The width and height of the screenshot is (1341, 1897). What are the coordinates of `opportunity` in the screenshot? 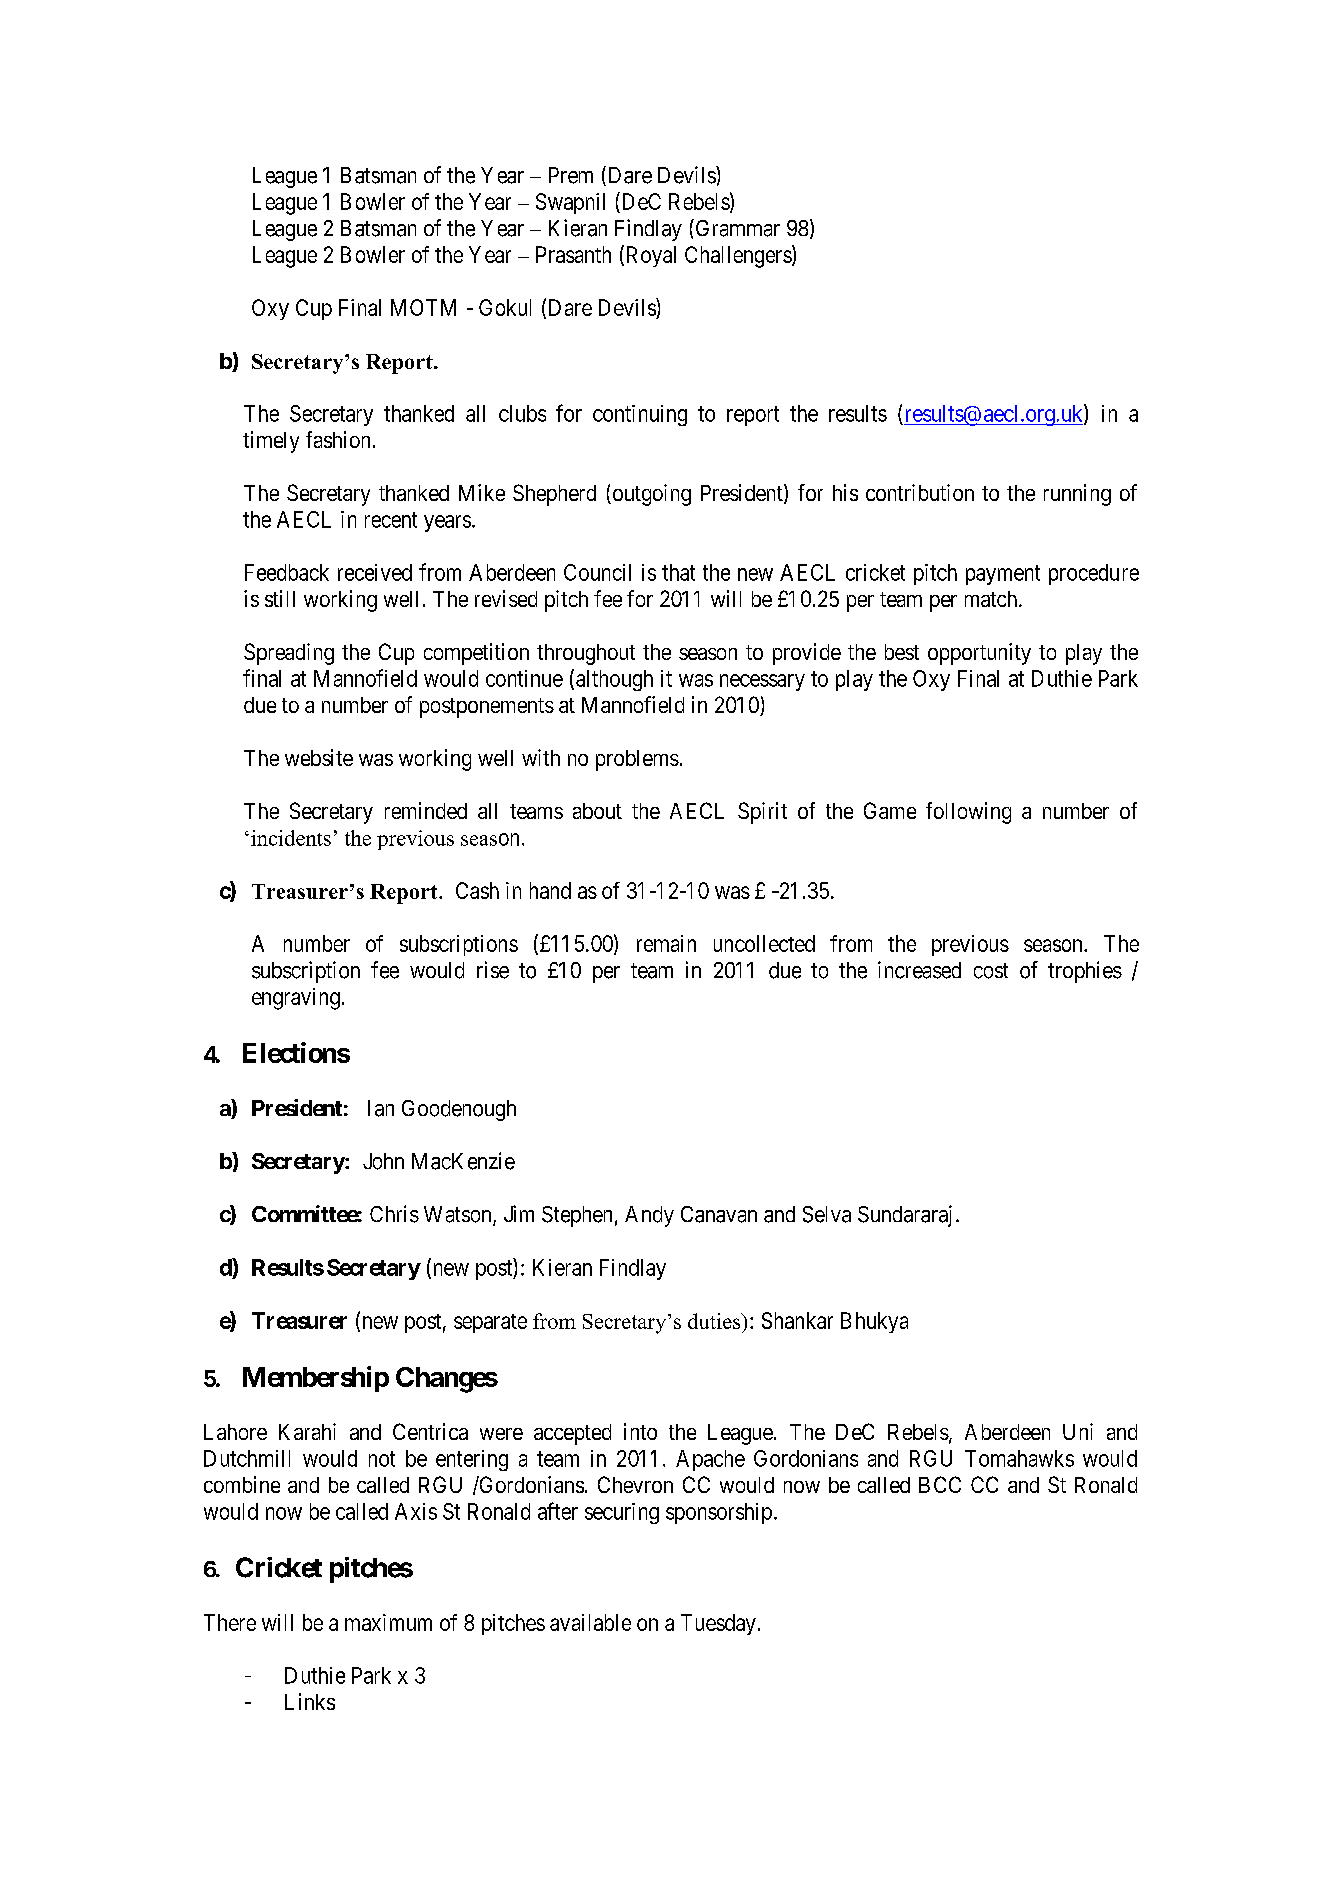 It's located at (979, 654).
